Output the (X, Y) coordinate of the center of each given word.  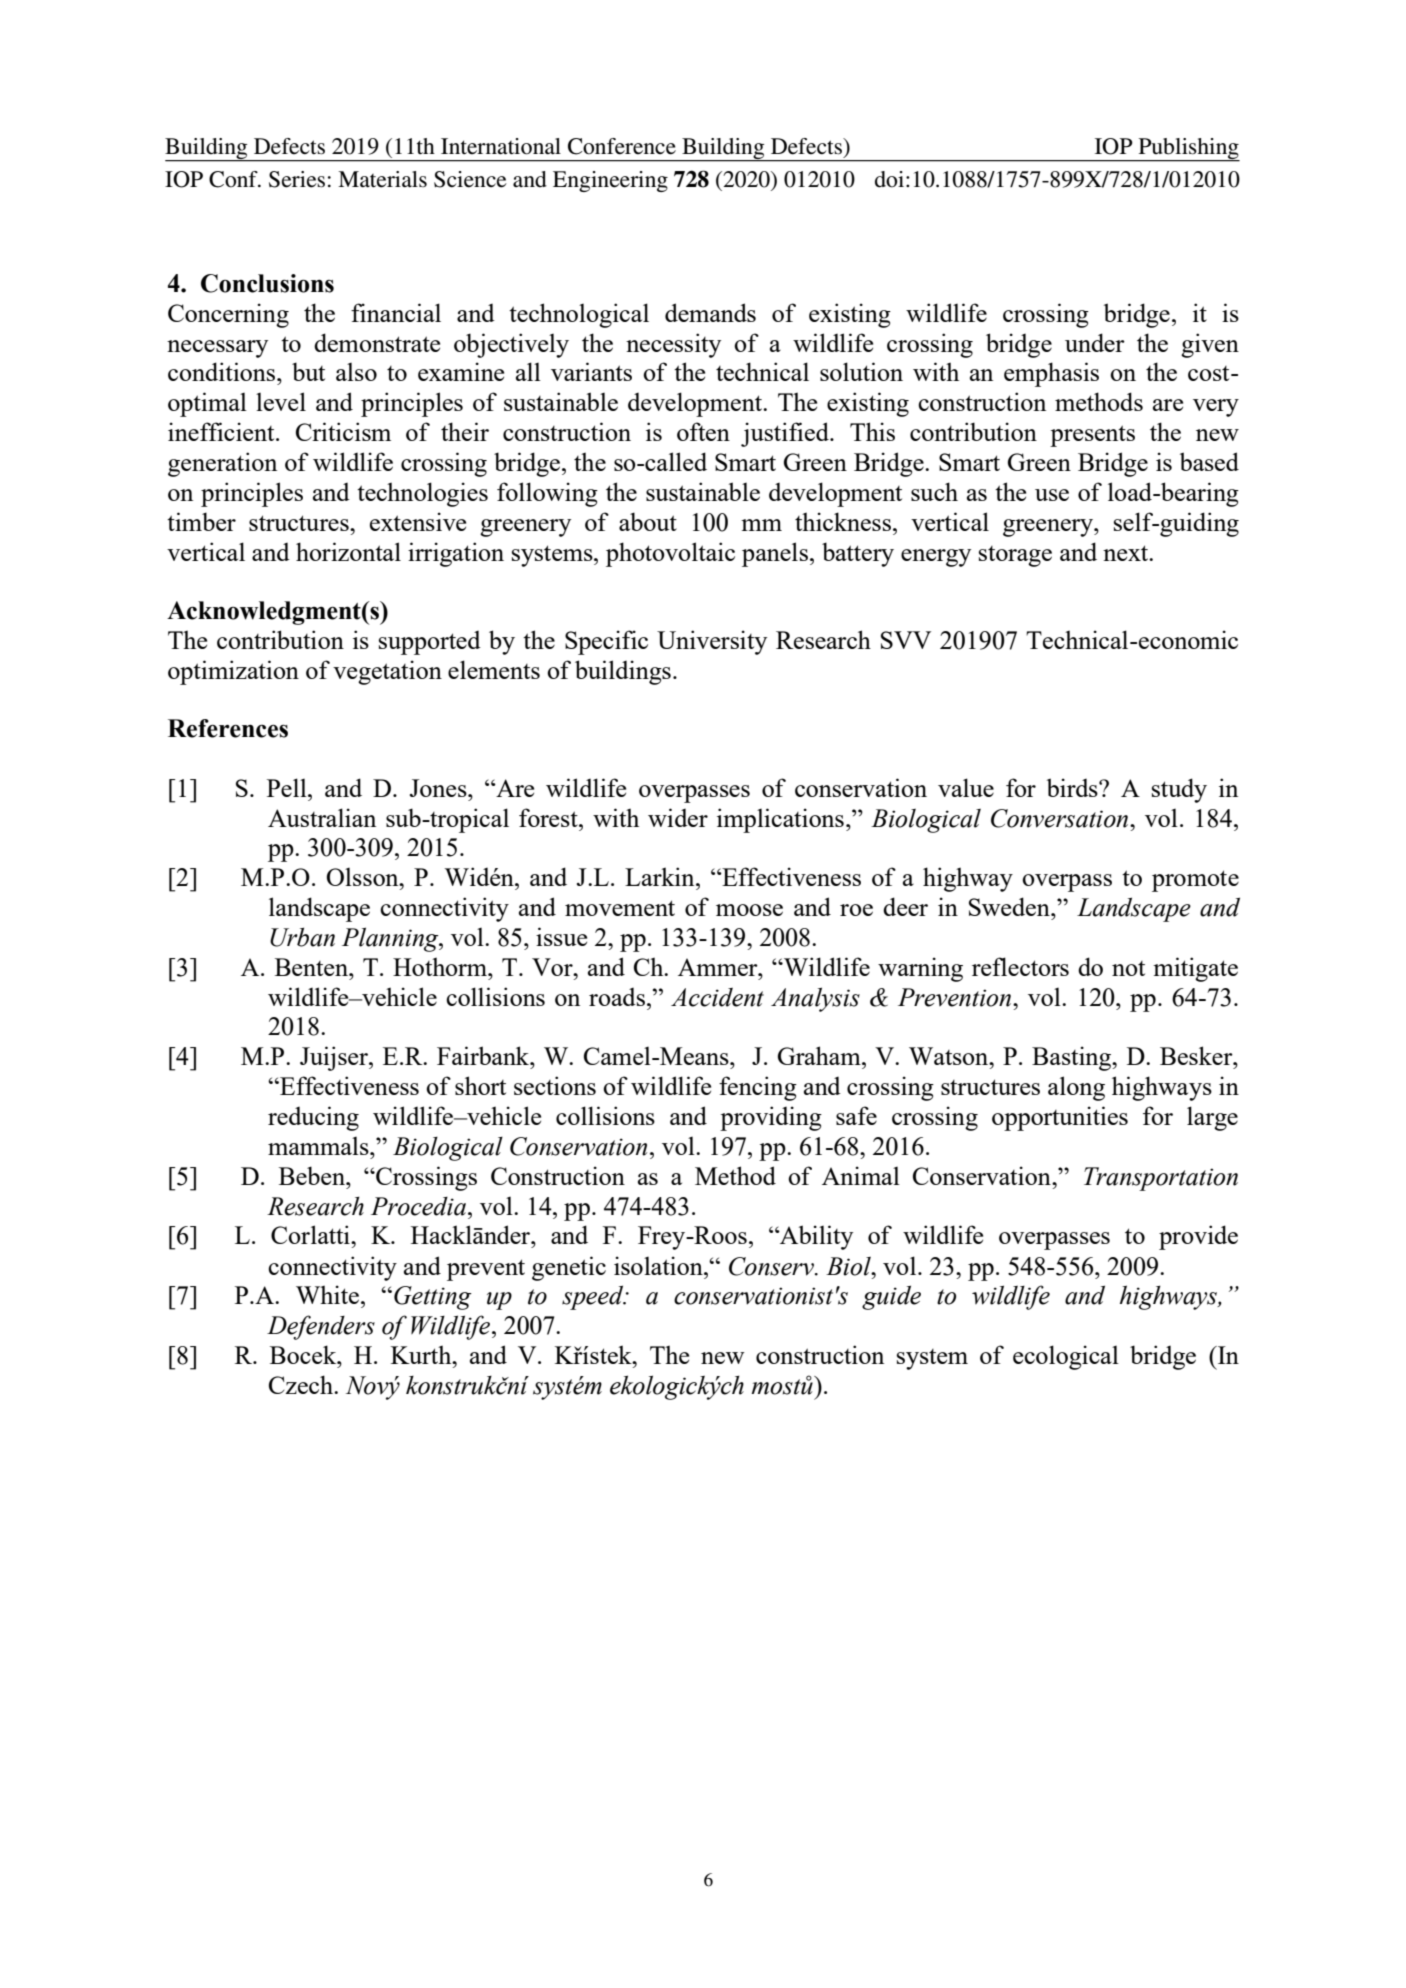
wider (678, 817)
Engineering (610, 181)
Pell (288, 787)
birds (1073, 787)
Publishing (1188, 149)
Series (297, 179)
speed (594, 1297)
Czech (302, 1384)
